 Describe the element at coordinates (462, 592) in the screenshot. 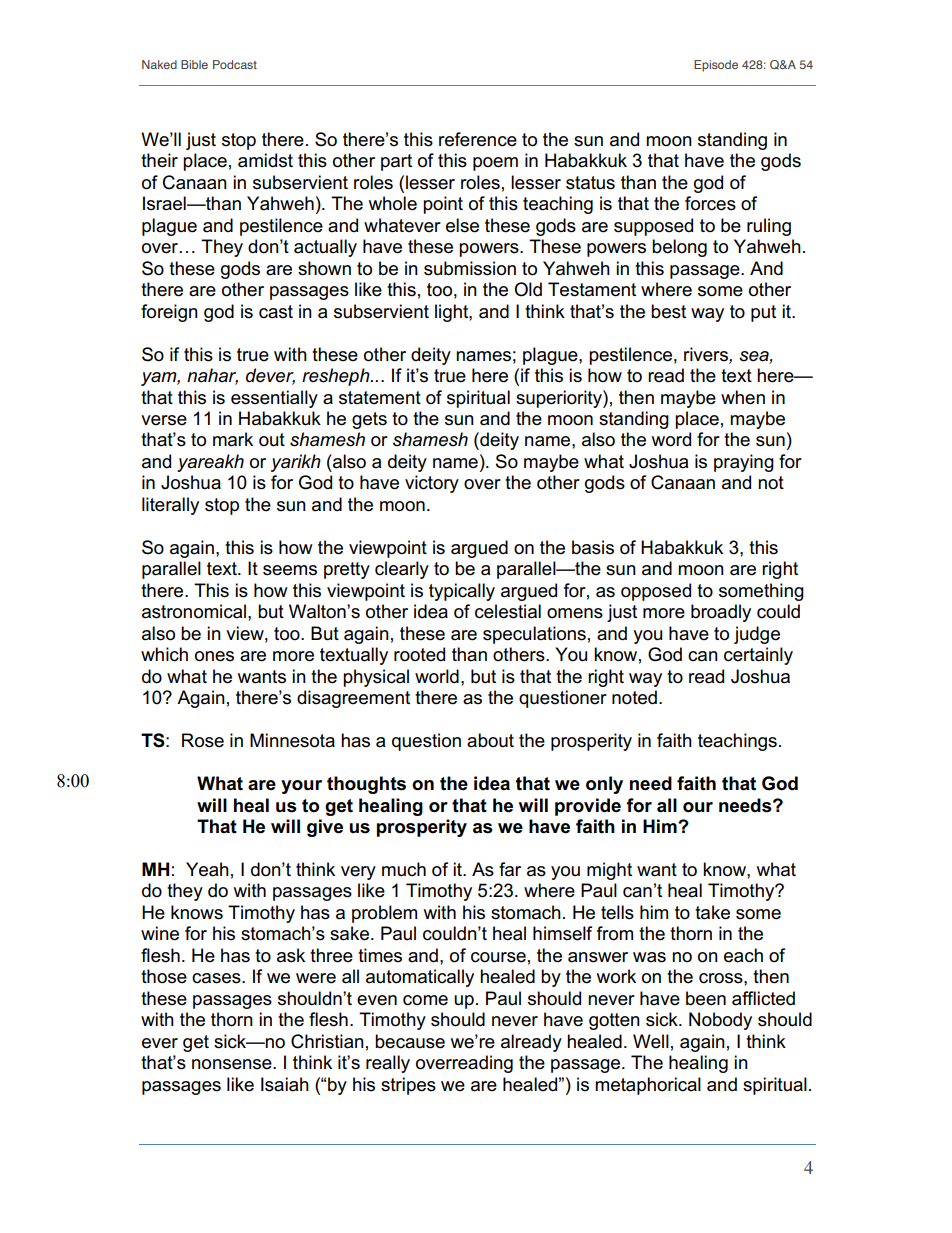

I see `typically` at that location.
